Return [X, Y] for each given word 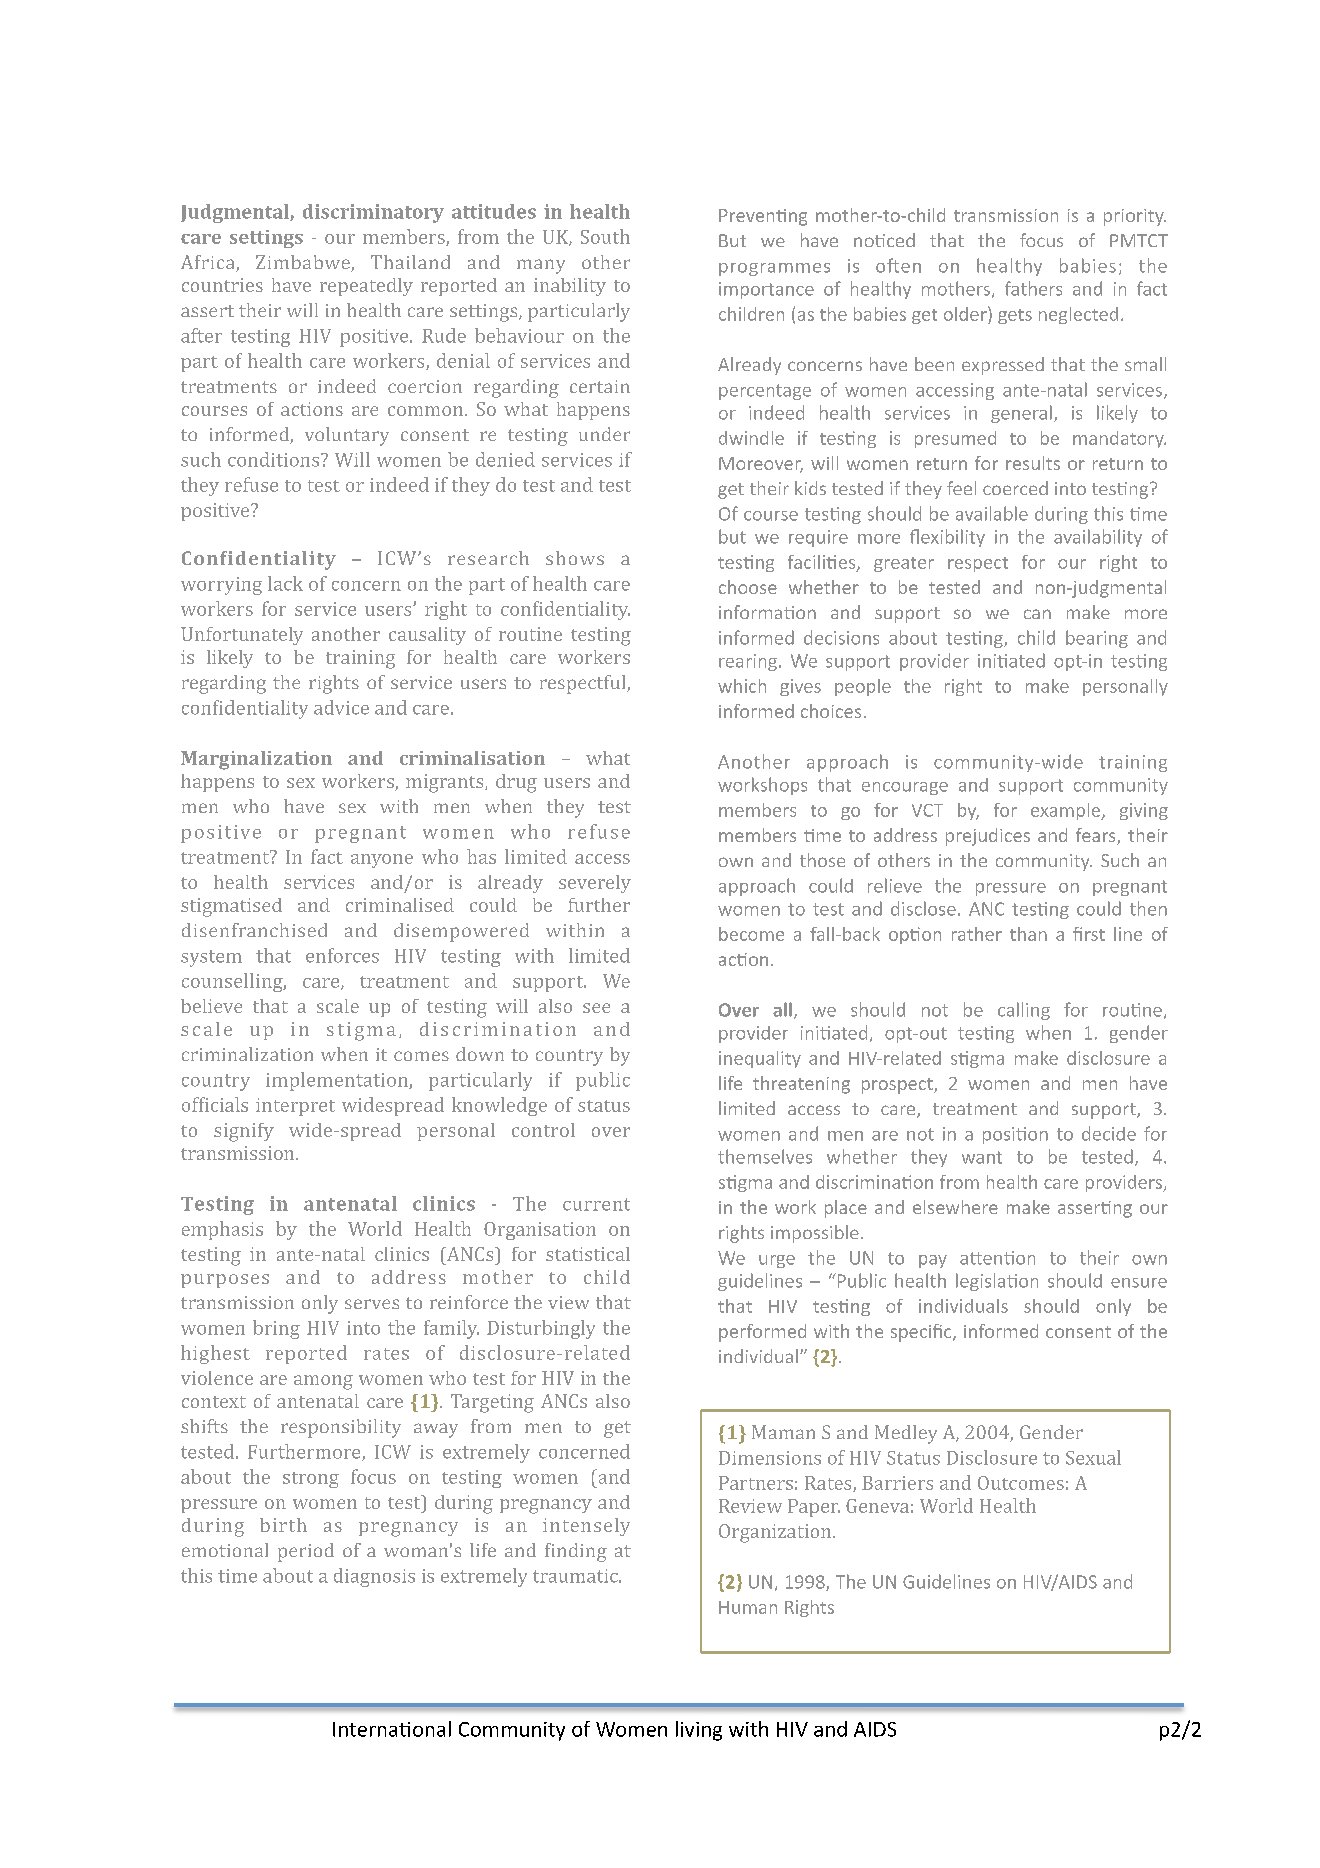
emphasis [222, 1230]
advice [341, 707]
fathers [1033, 288]
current [596, 1204]
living [699, 1731]
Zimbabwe [304, 263]
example [1066, 811]
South [605, 236]
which [742, 686]
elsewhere [955, 1207]
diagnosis [374, 1577]
